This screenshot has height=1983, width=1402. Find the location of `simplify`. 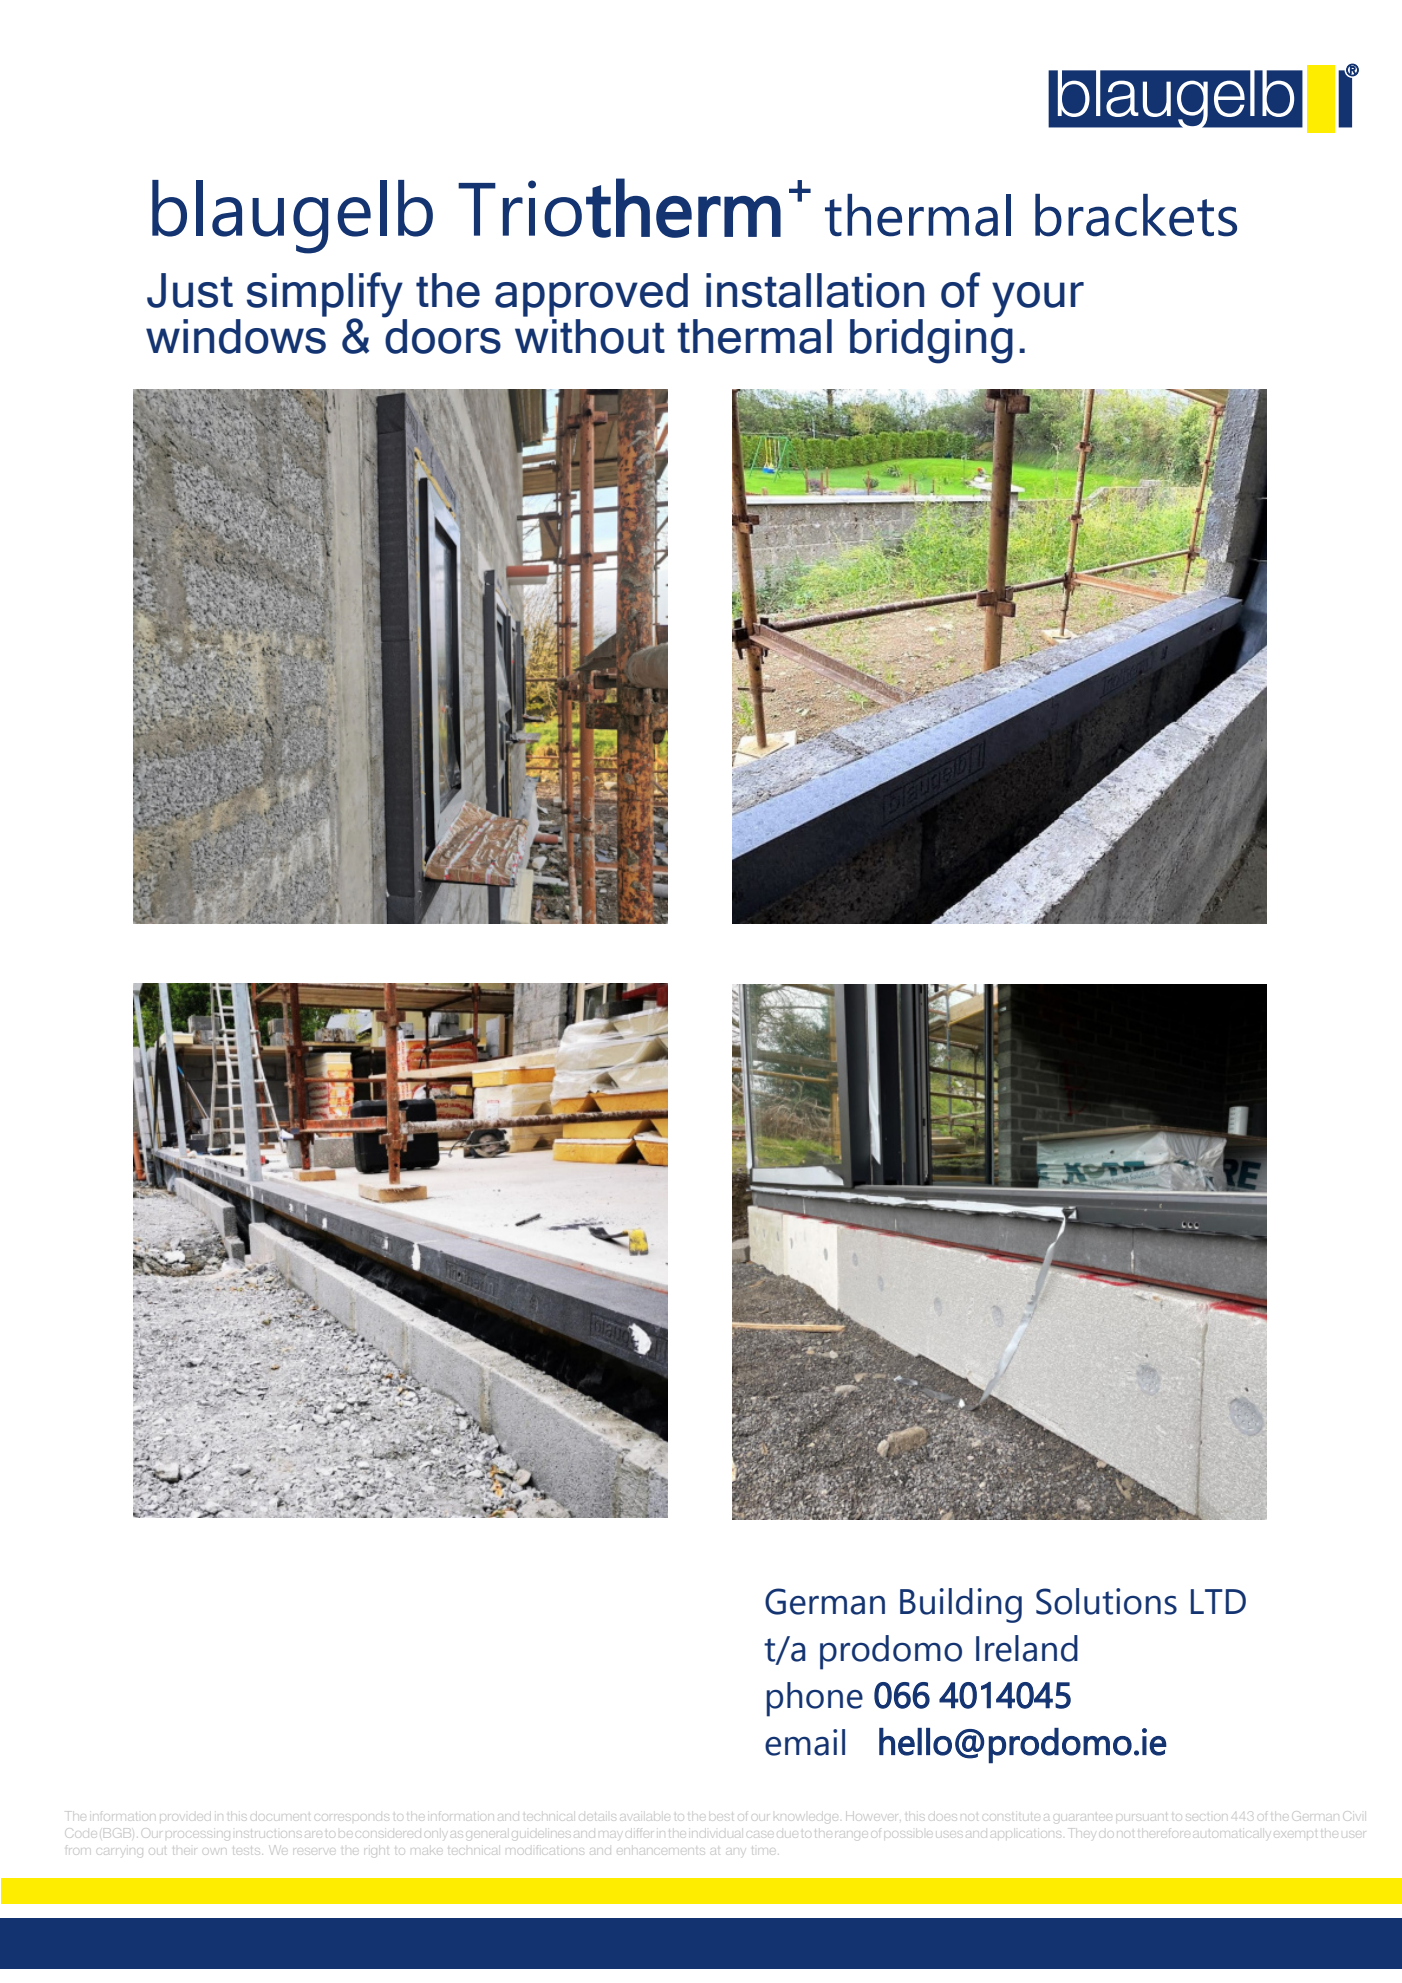

simplify is located at coordinates (325, 295).
